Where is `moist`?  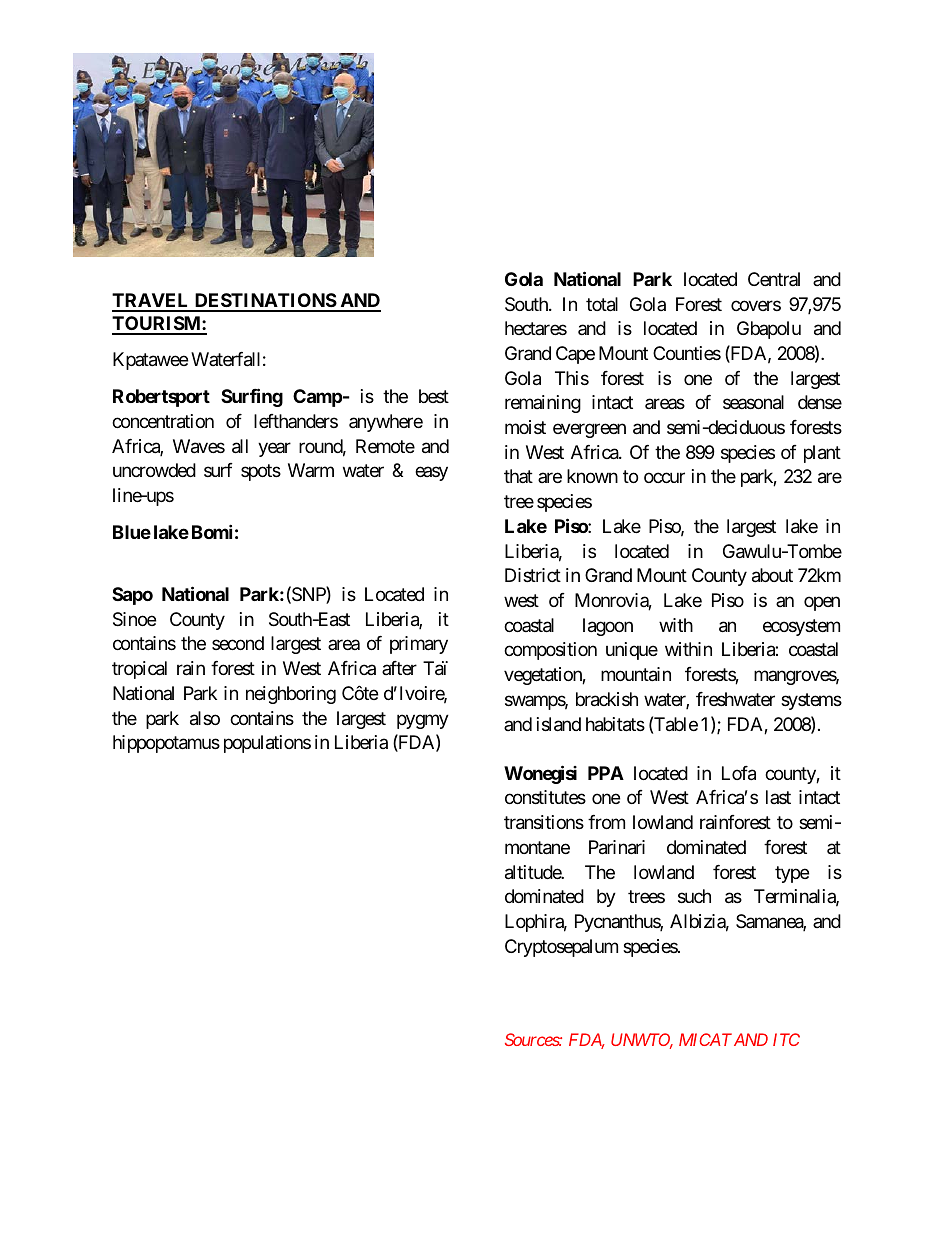
moist is located at coordinates (525, 427).
